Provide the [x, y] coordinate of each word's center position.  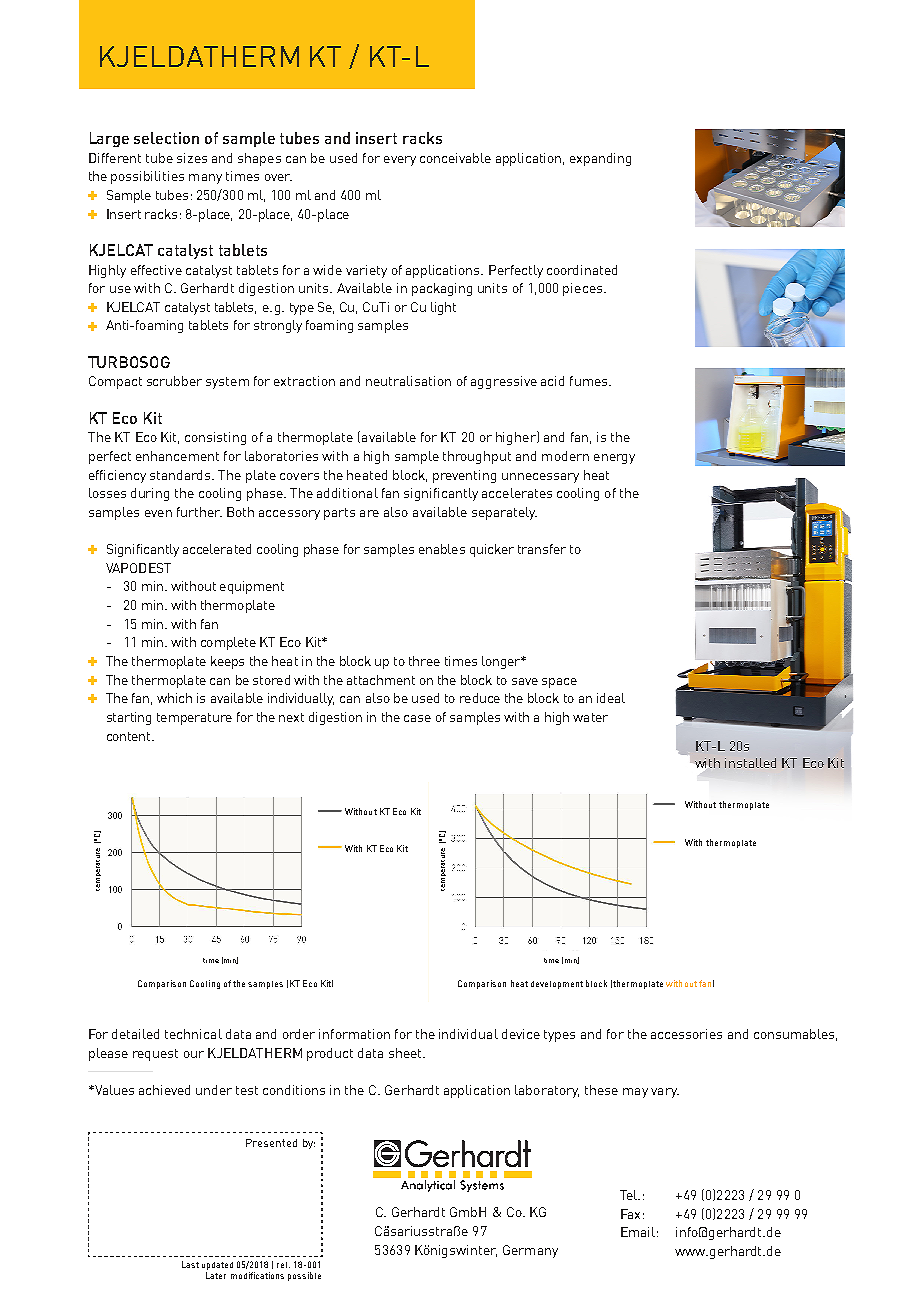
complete [228, 643]
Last [190, 1264]
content [130, 736]
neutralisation [408, 381]
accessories [686, 1034]
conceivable [455, 158]
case [417, 718]
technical [193, 1034]
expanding [600, 159]
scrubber [174, 381]
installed [750, 763]
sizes [192, 158]
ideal [611, 698]
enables [442, 549]
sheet [406, 1053]
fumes [590, 381]
